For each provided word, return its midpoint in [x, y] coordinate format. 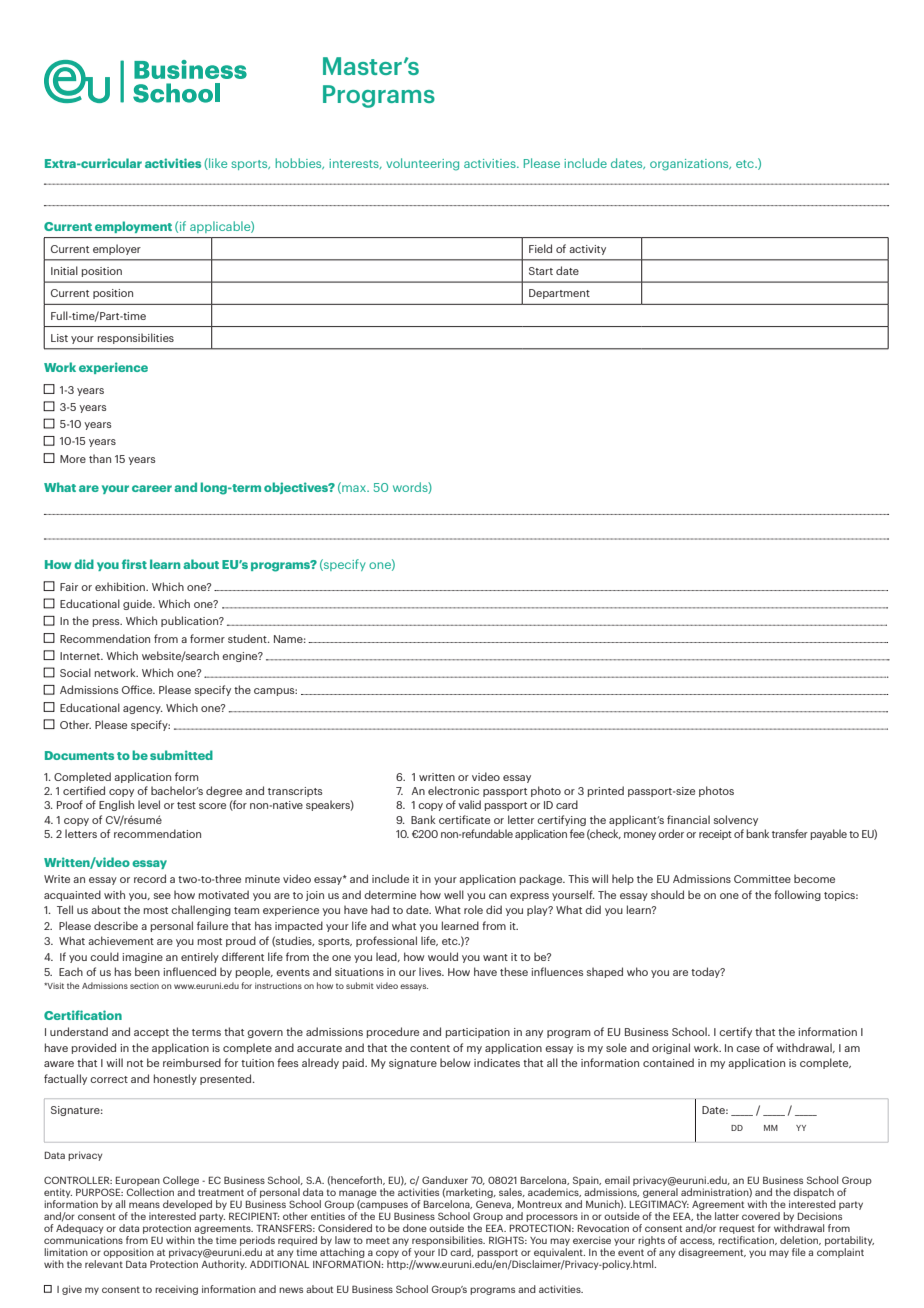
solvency [736, 820]
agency [143, 710]
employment [133, 227]
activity [587, 250]
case [748, 1049]
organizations [690, 165]
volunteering [422, 164]
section [144, 986]
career [152, 488]
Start [541, 271]
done [415, 1228]
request [737, 1229]
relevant [104, 1264]
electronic [453, 790]
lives [431, 971]
